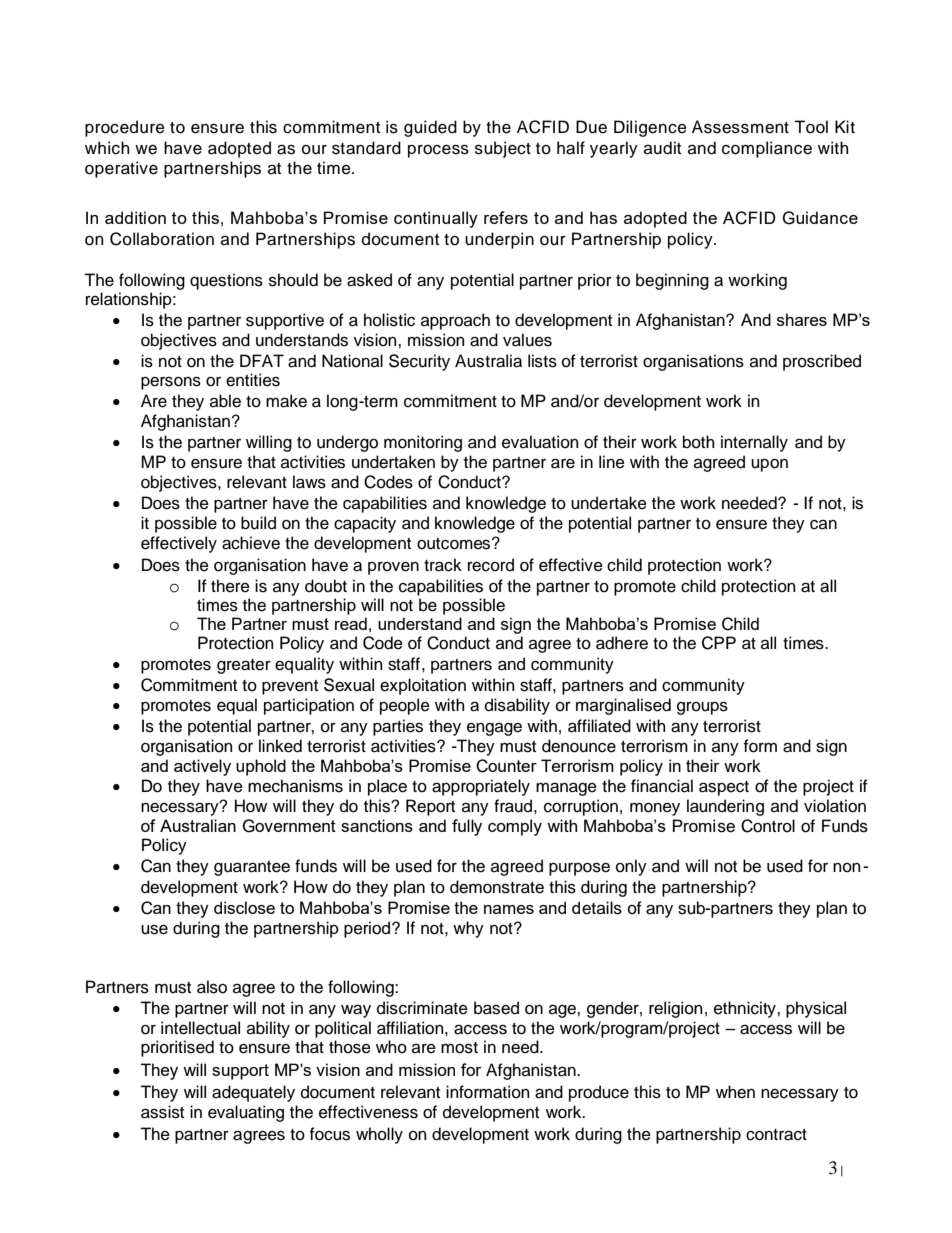 Image resolution: width=952 pixels, height=1233 pixels. What do you see at coordinates (252, 868) in the screenshot?
I see `guarantee` at bounding box center [252, 868].
